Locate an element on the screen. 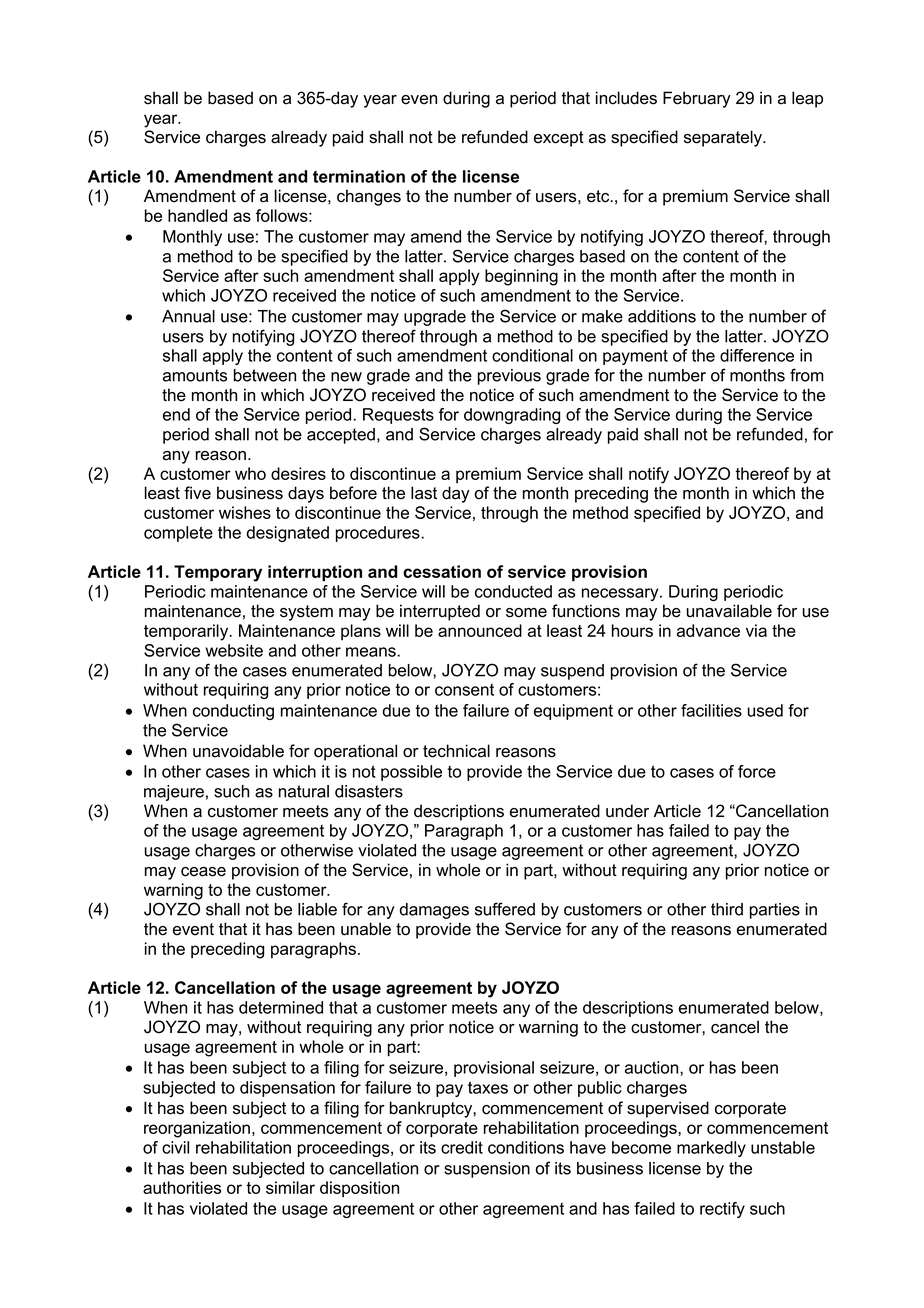 The width and height of the screenshot is (924, 1308). previous is located at coordinates (509, 377).
